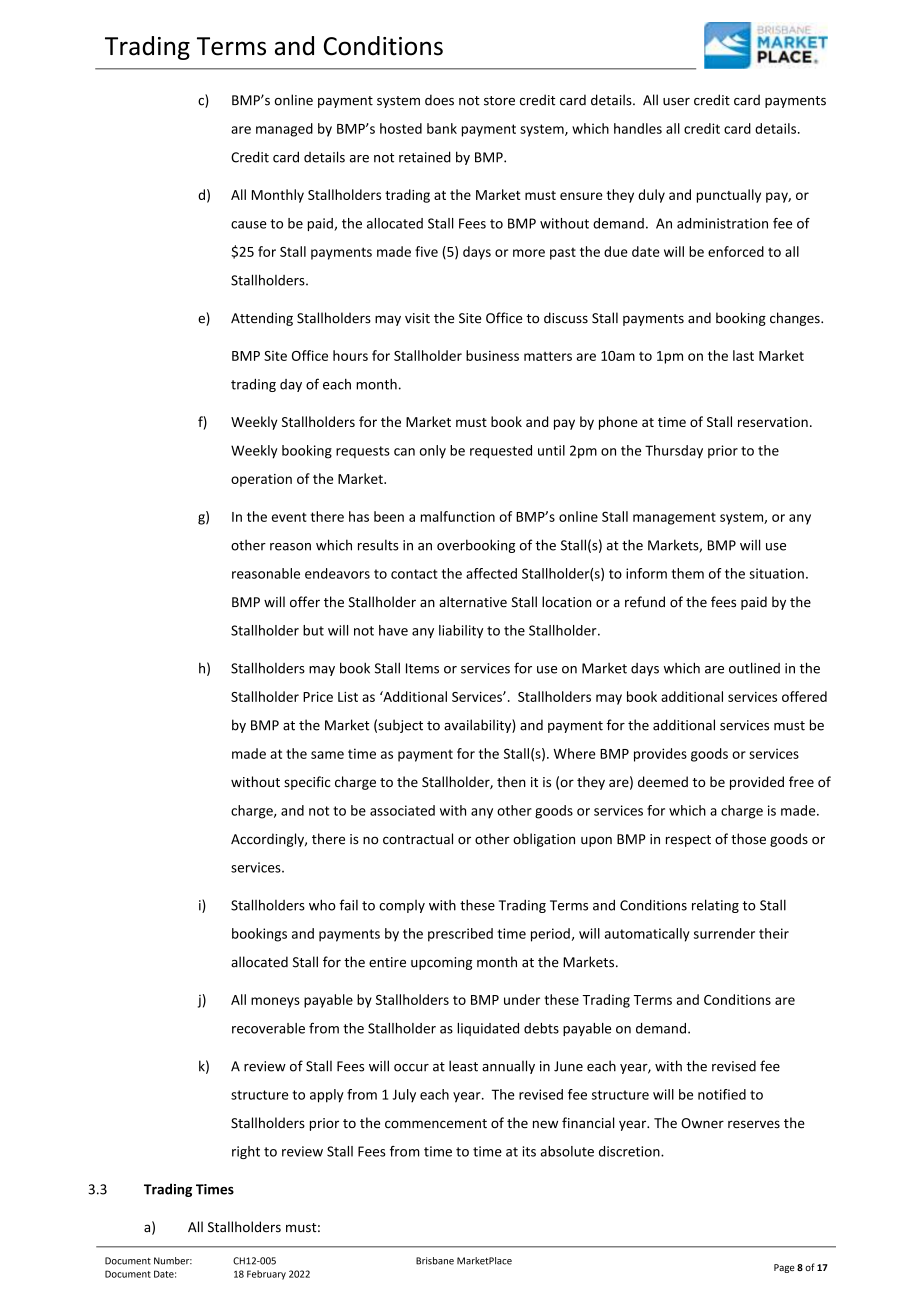 This image has width=924, height=1308. Describe the element at coordinates (574, 753) in the image. I see `Where` at that location.
